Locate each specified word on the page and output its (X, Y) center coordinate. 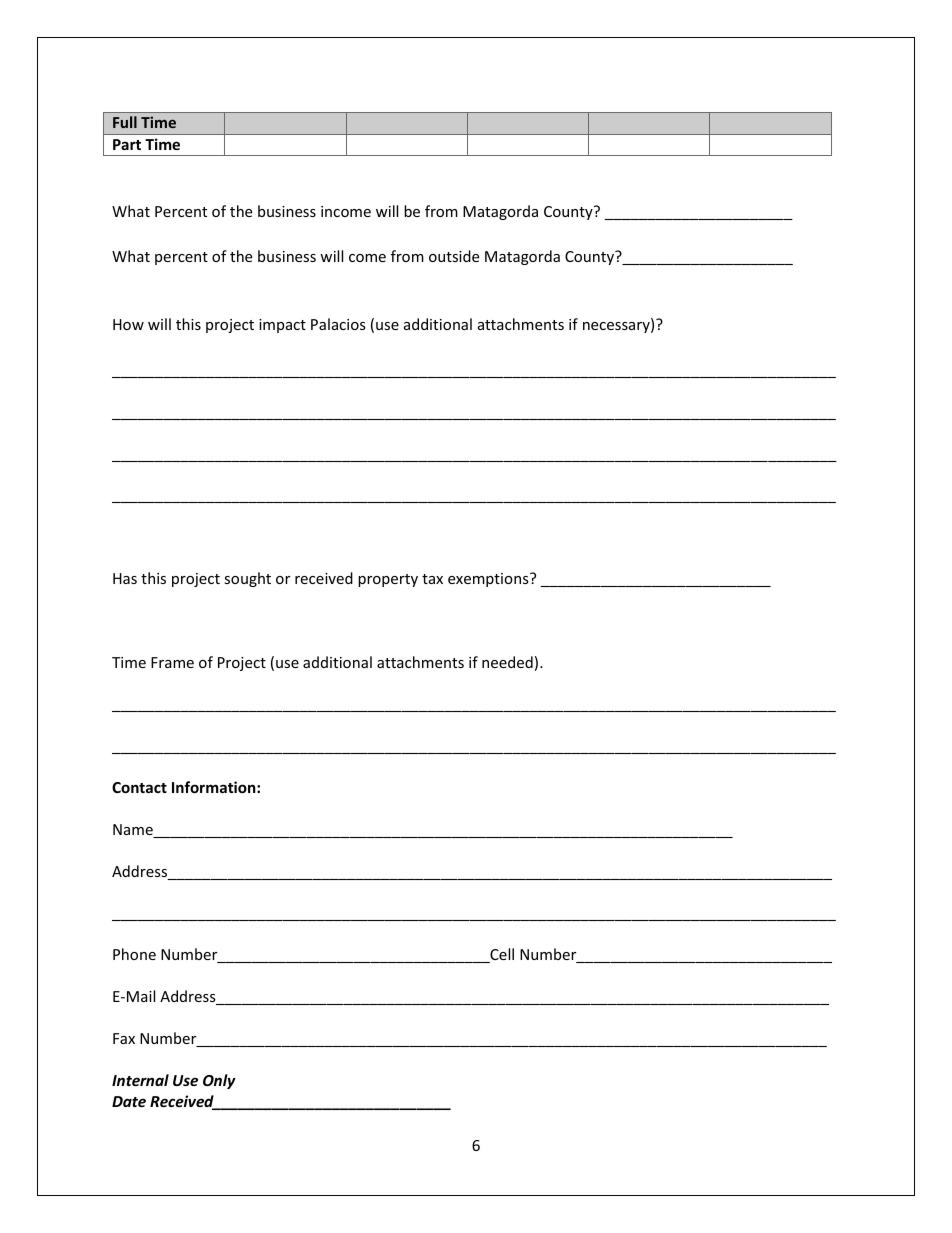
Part (127, 144)
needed (507, 662)
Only (219, 1081)
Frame (172, 662)
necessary (617, 327)
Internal (140, 1080)
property (388, 580)
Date (129, 1101)
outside (454, 256)
